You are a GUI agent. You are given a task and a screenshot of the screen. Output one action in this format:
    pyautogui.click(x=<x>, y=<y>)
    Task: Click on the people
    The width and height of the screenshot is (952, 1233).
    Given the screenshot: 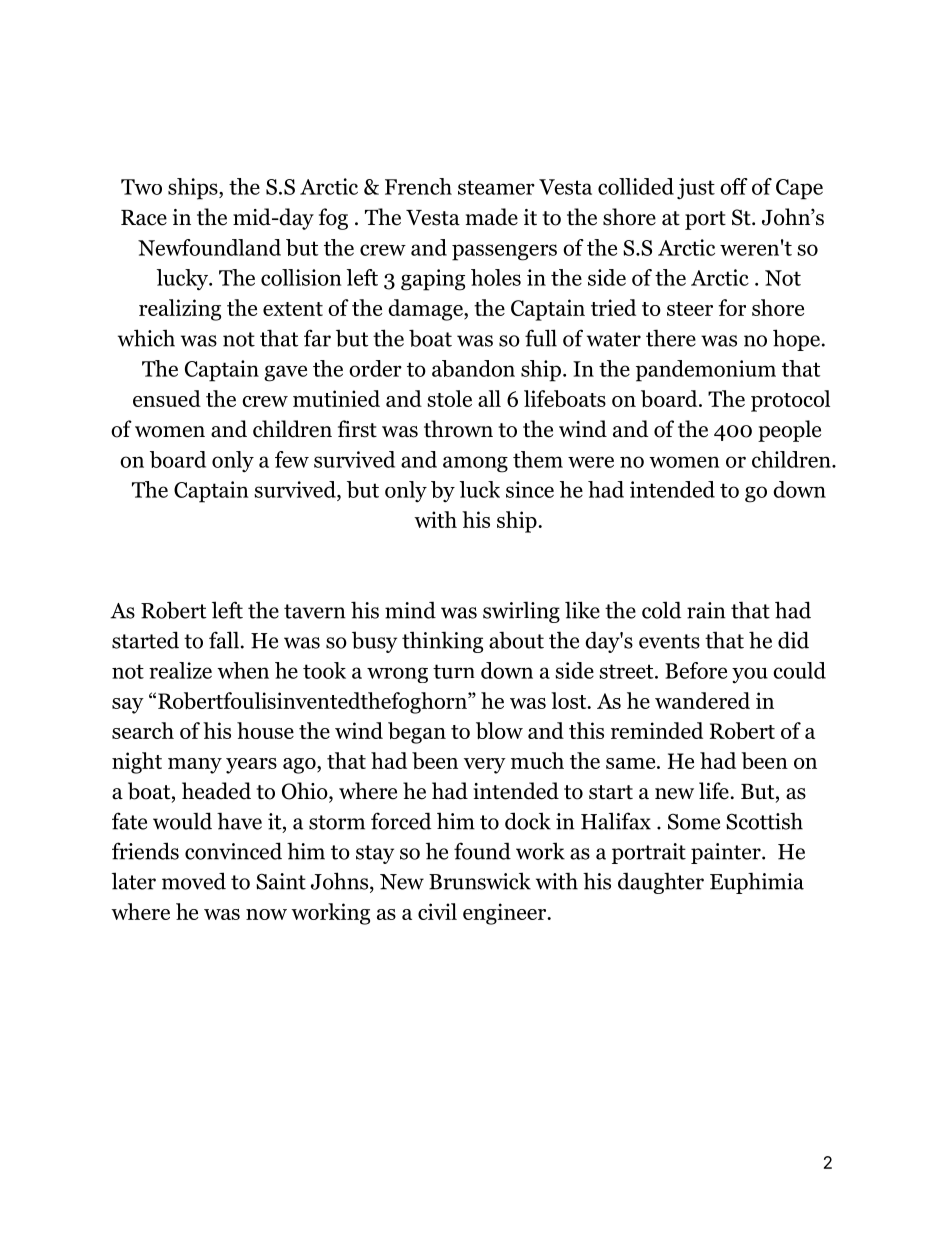 What is the action you would take?
    pyautogui.click(x=789, y=431)
